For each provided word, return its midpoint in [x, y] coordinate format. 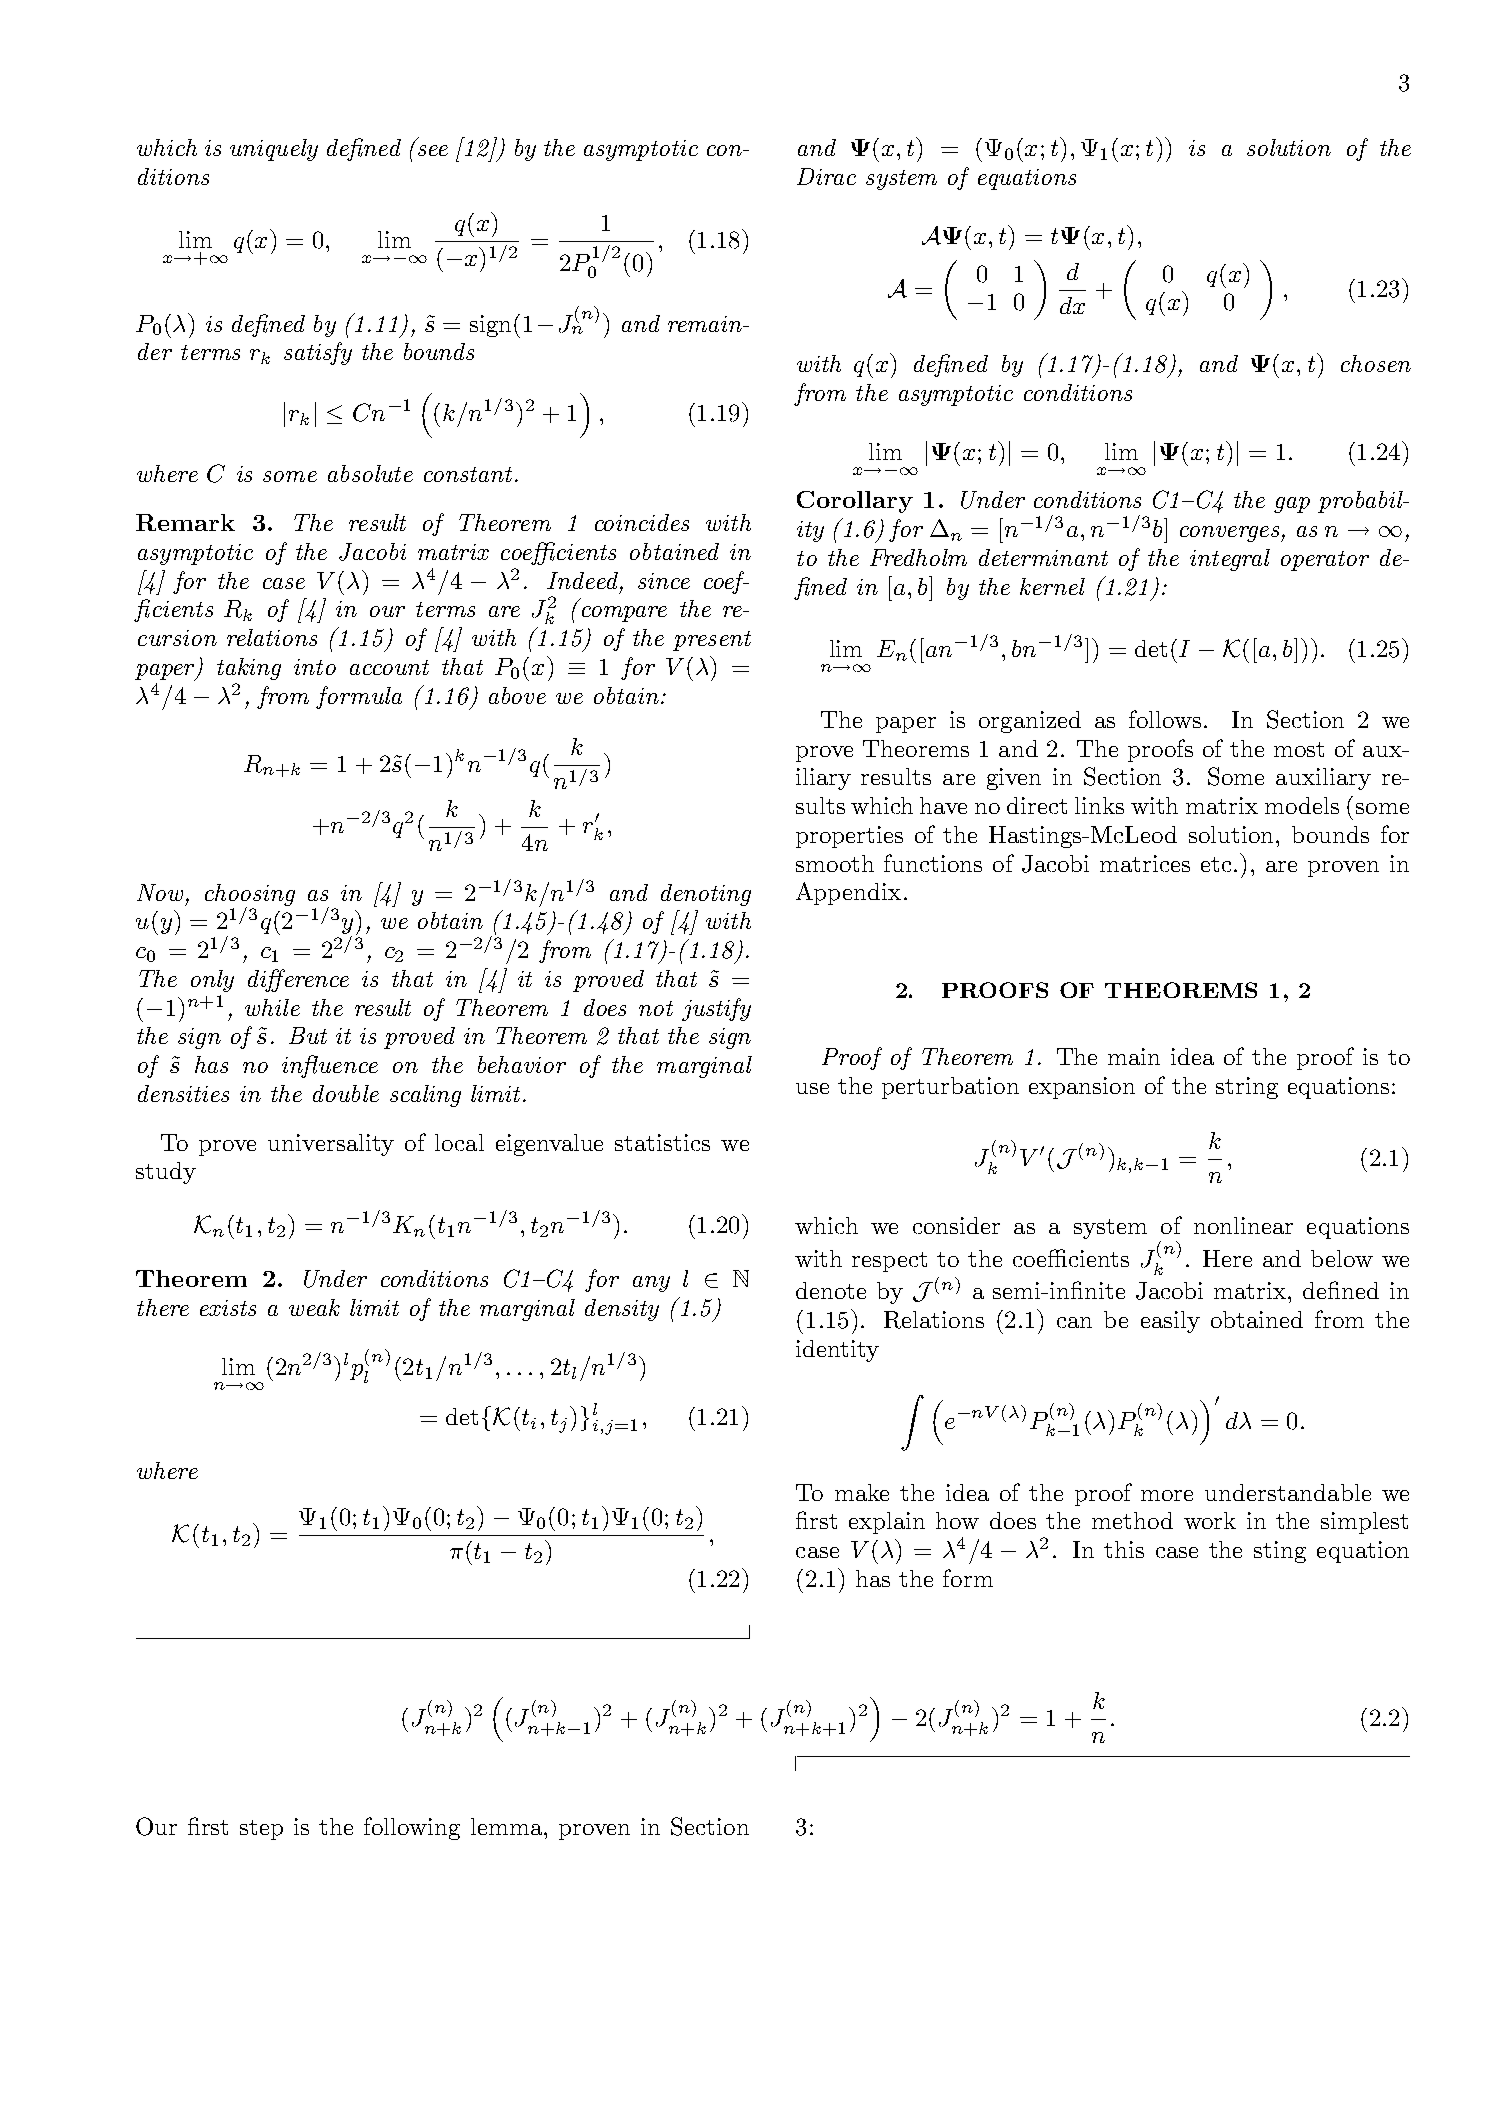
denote [831, 1290]
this [1124, 1549]
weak [314, 1307]
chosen [1376, 363]
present [712, 641]
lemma [508, 1826]
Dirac [826, 176]
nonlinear [1243, 1225]
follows [1165, 719]
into [315, 667]
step [261, 1830]
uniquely [274, 150]
